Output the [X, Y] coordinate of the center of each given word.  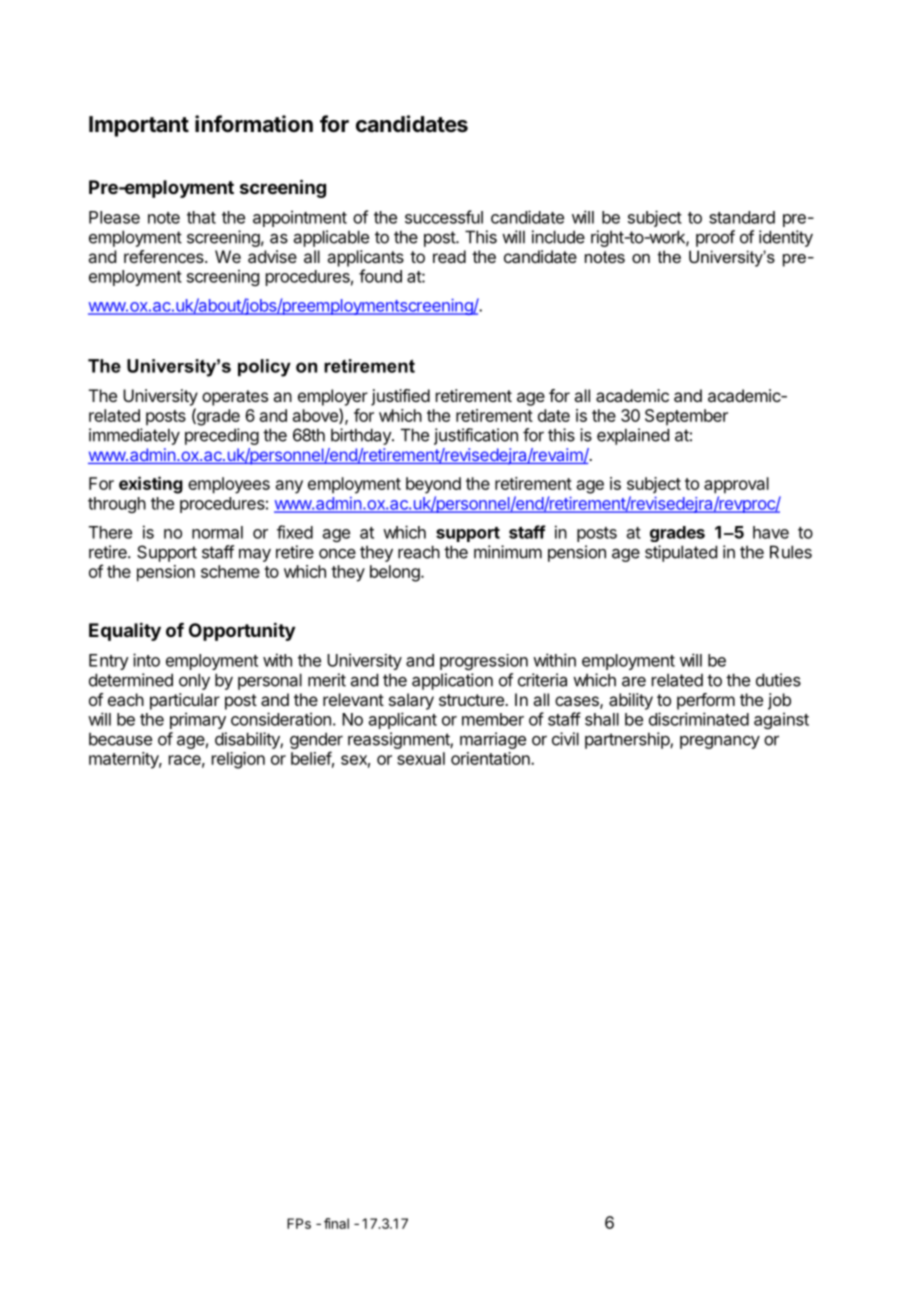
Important [139, 126]
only [194, 681]
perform [706, 701]
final [336, 1223]
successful [444, 217]
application [452, 681]
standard [742, 217]
